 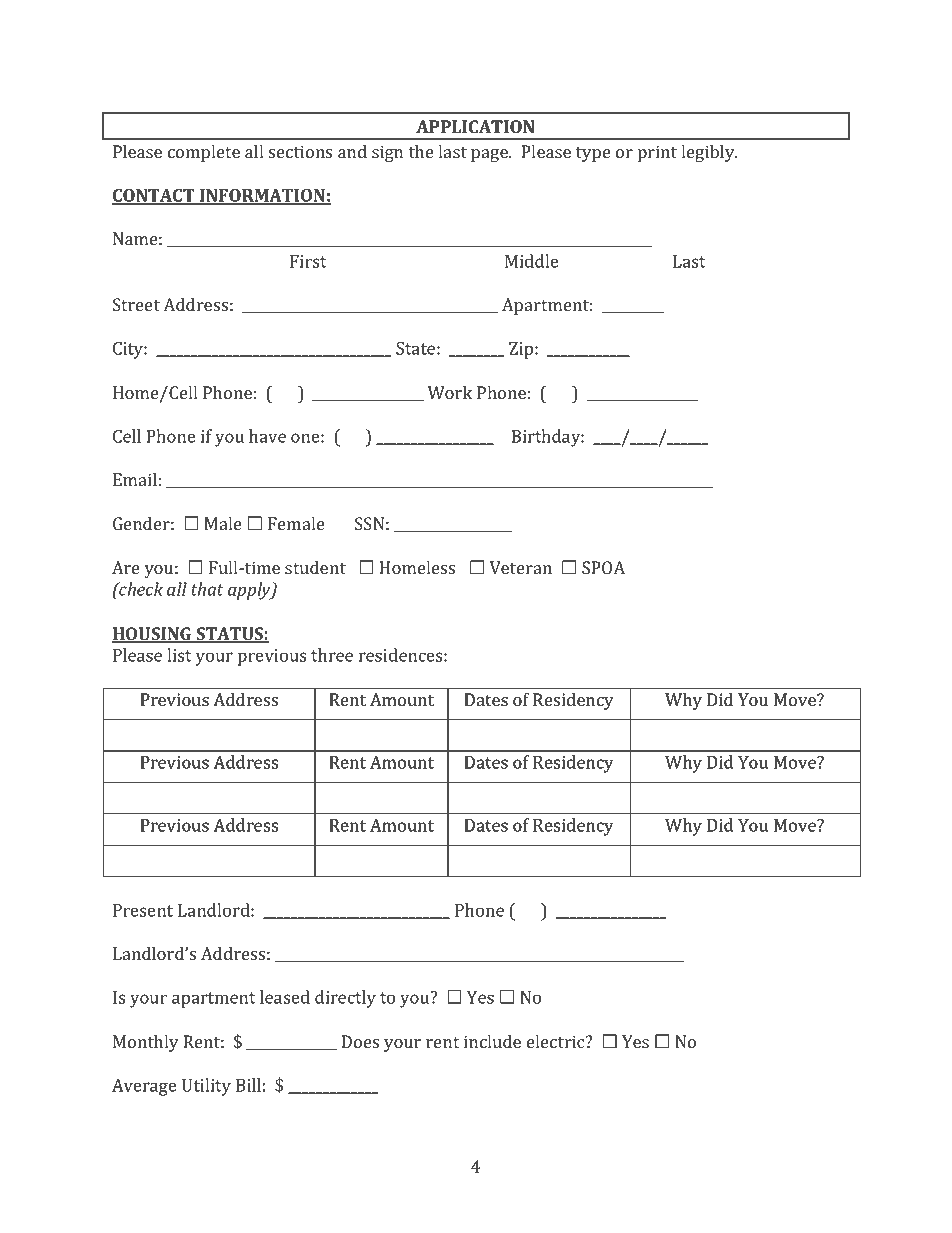 What do you see at coordinates (207, 589) in the page?
I see `that` at bounding box center [207, 589].
